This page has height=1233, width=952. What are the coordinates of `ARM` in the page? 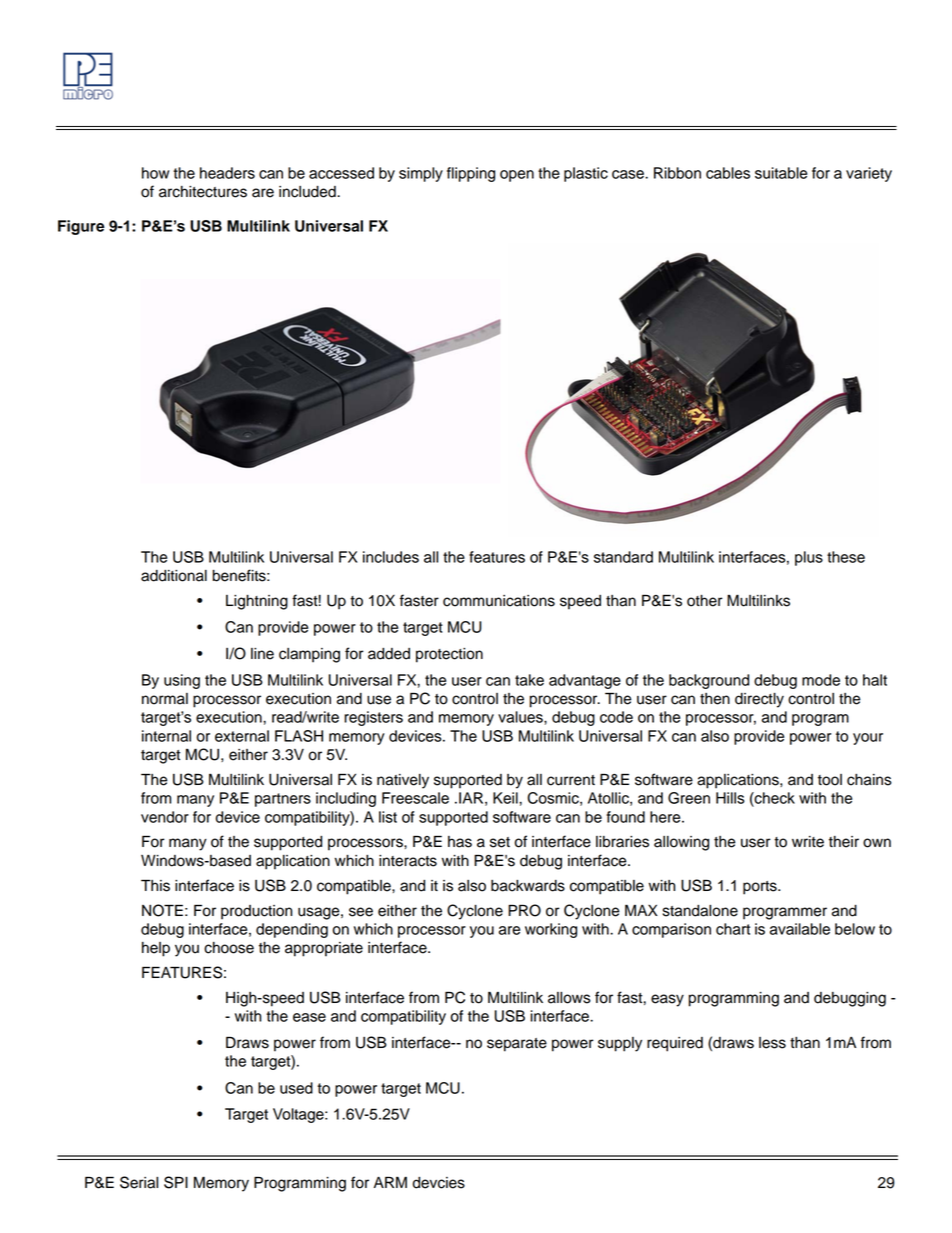 It's located at (390, 1182).
